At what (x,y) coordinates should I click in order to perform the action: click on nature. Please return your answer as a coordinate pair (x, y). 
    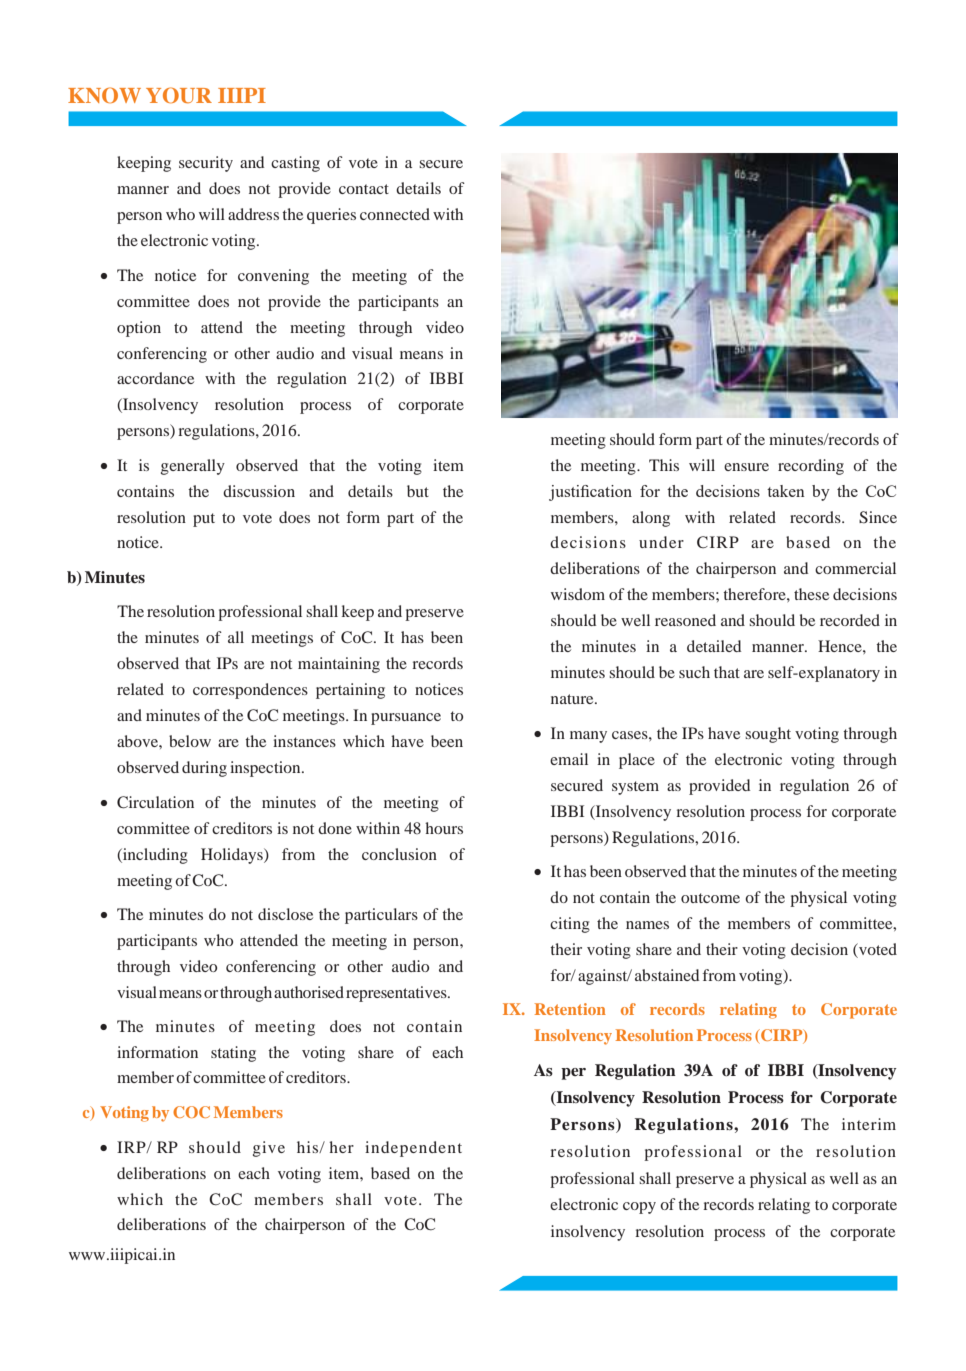
    Looking at the image, I should click on (573, 699).
